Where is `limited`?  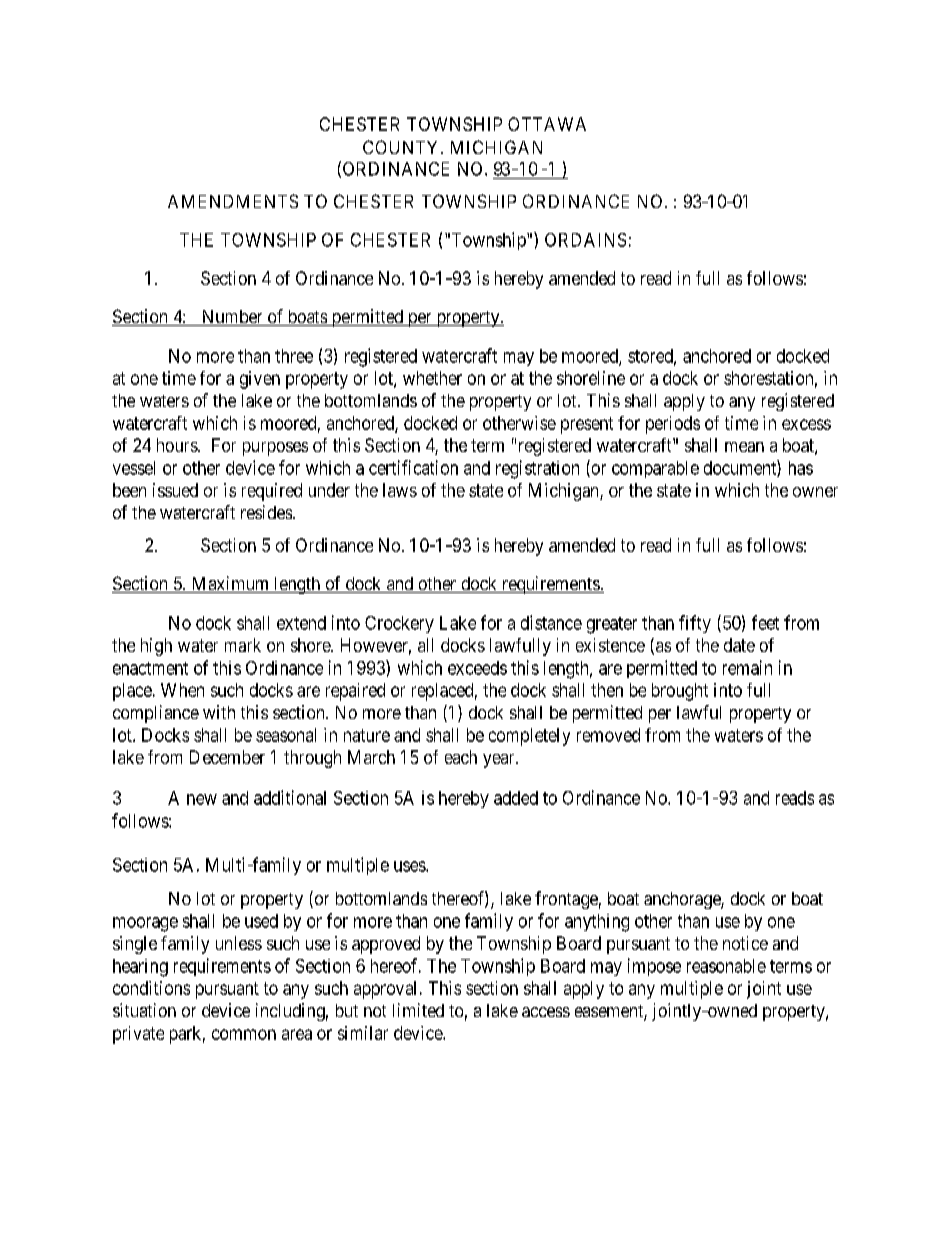 limited is located at coordinates (418, 1010).
